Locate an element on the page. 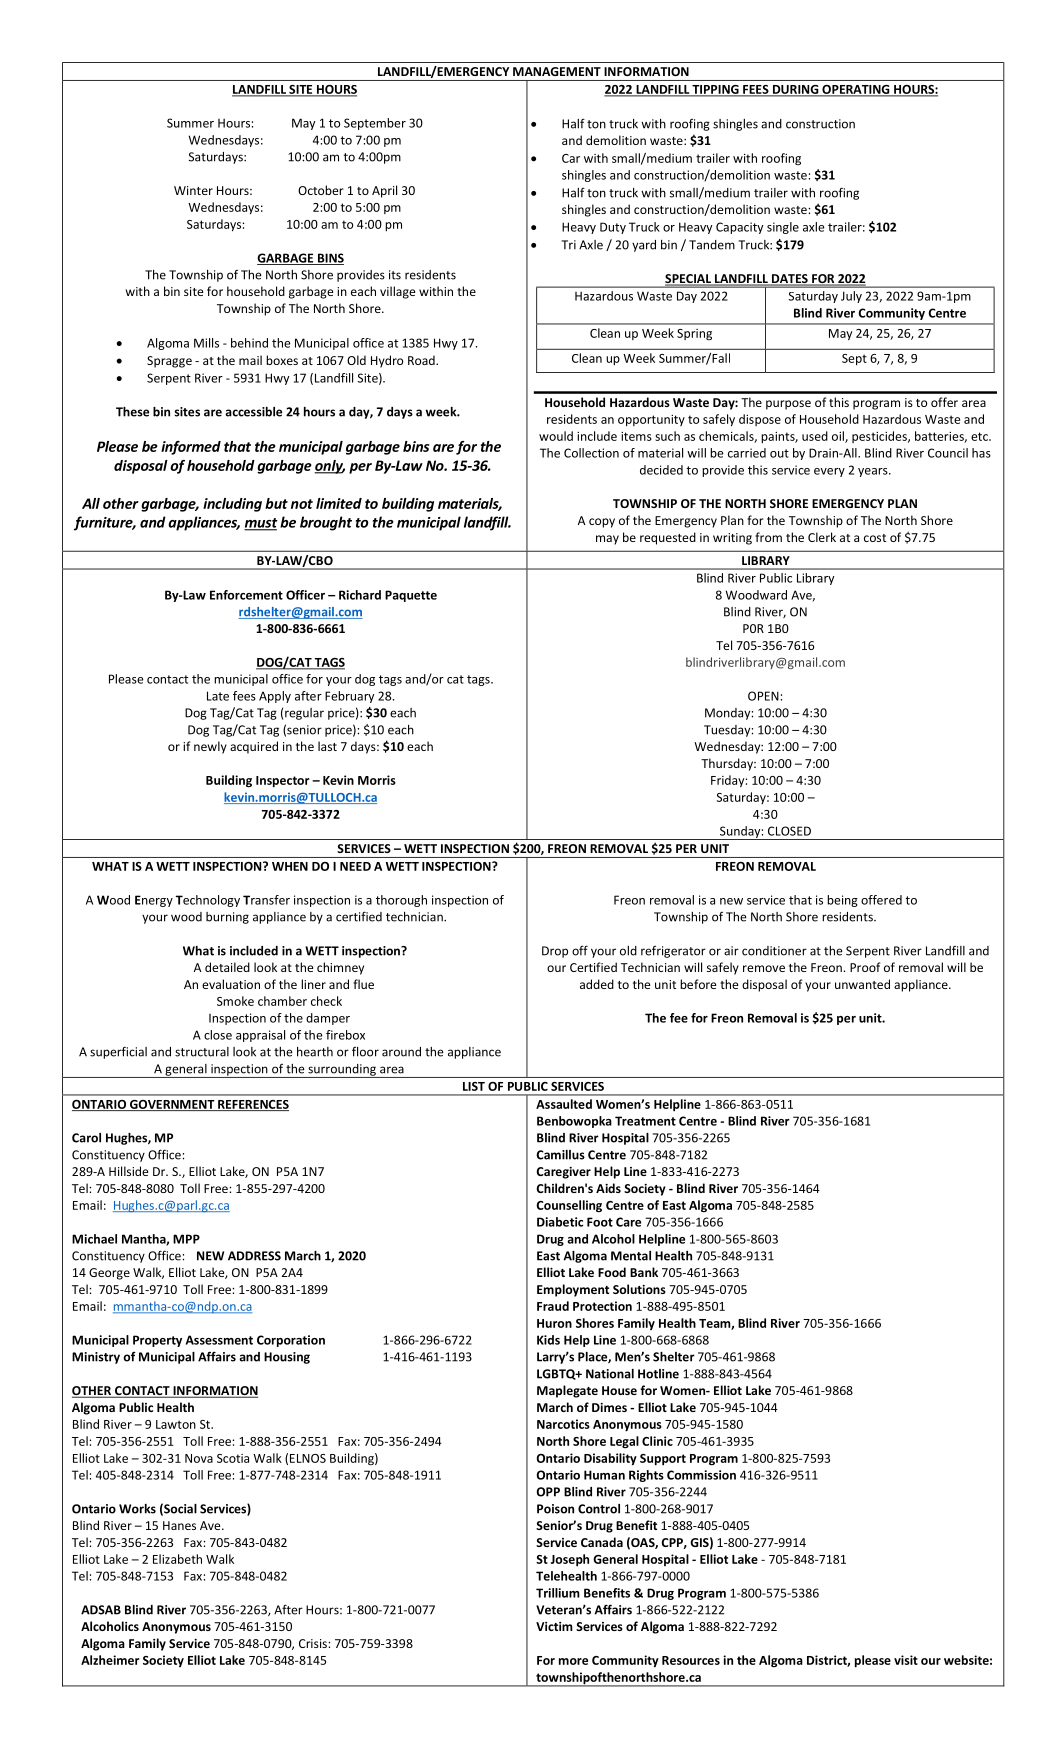  Victim is located at coordinates (554, 1626).
